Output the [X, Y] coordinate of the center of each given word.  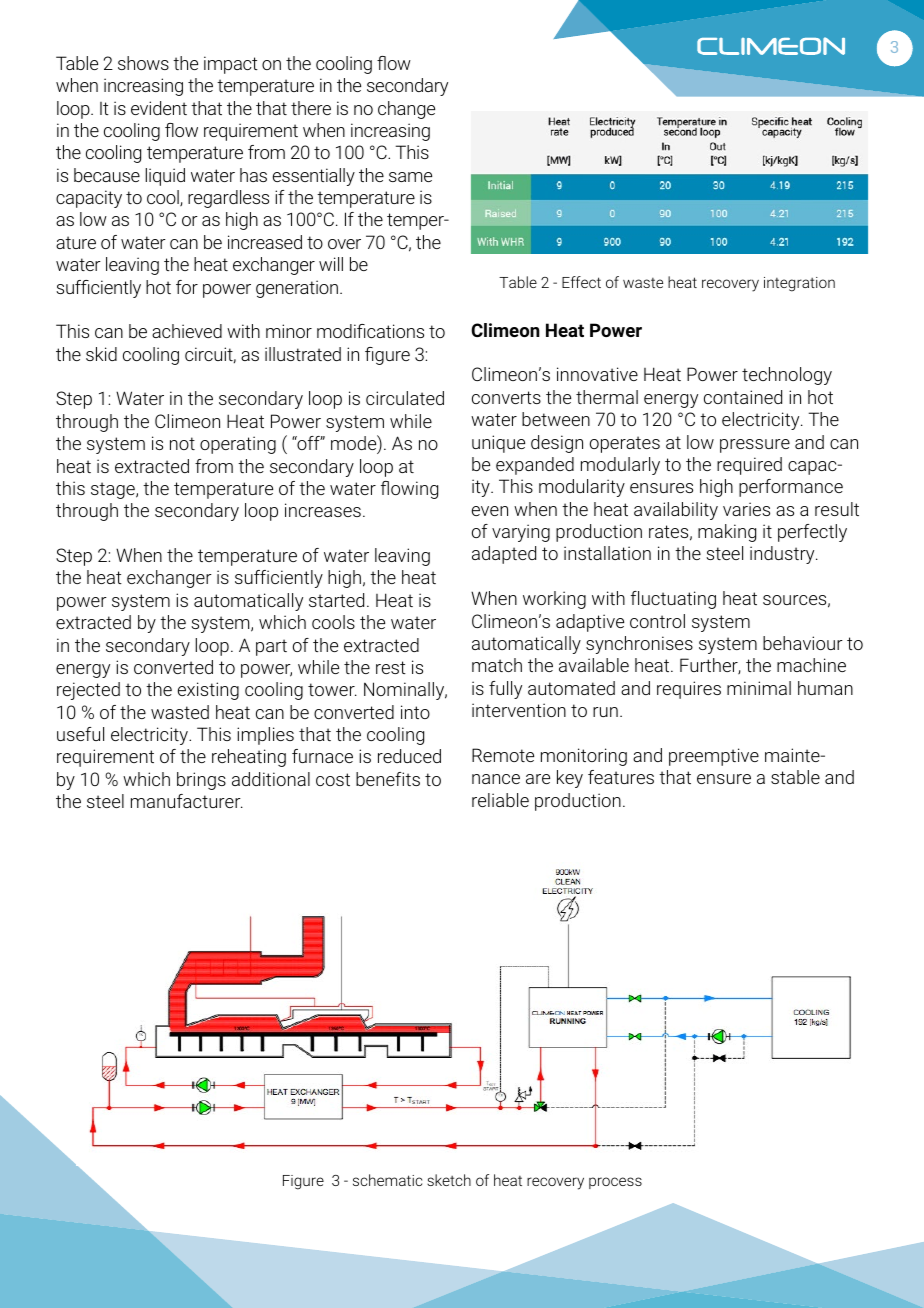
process [615, 1183]
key [570, 779]
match [497, 665]
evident [159, 108]
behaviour [803, 643]
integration [799, 284]
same [410, 177]
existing [208, 691]
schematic [387, 1180]
